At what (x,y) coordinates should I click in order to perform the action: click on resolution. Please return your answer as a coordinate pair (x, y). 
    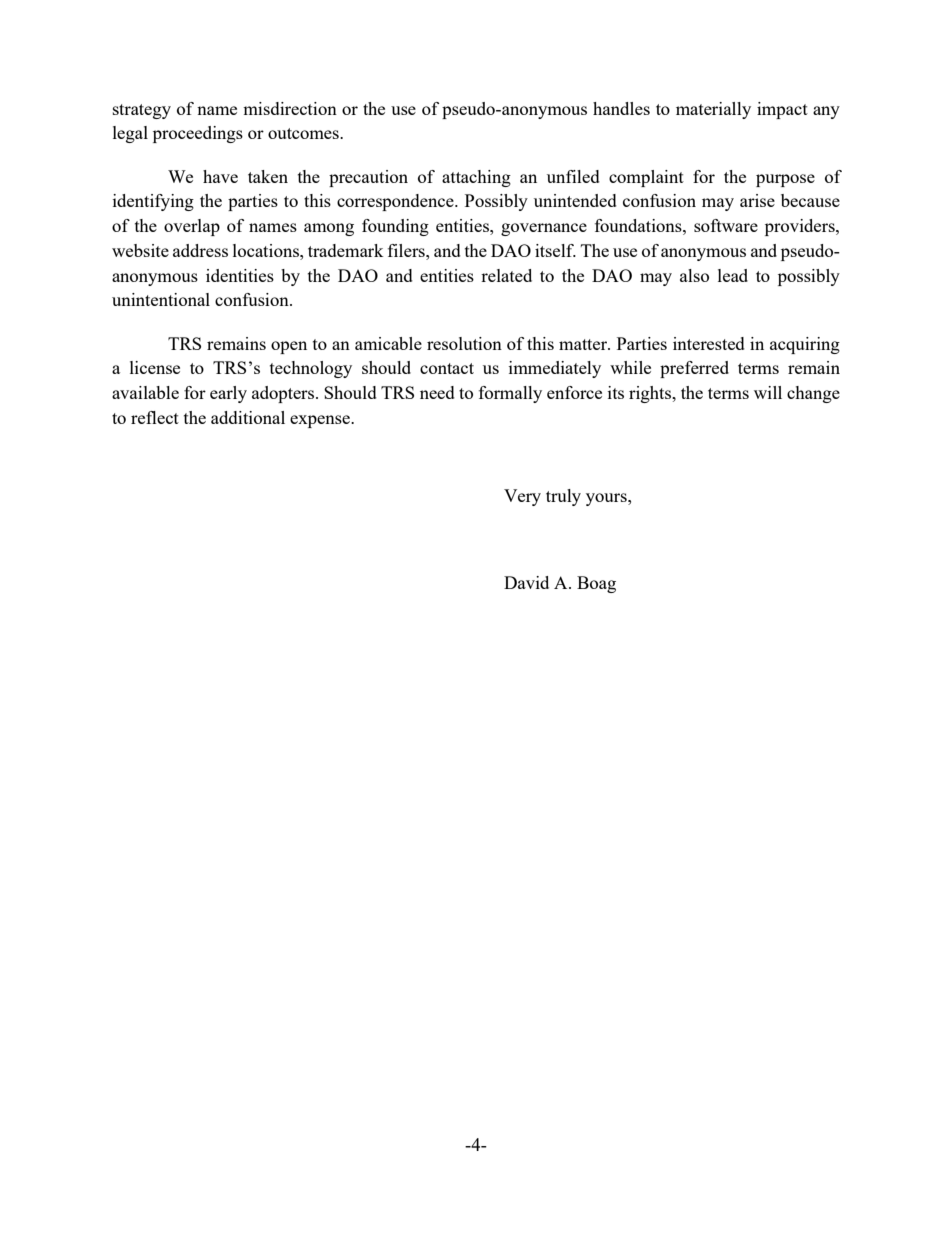
    Looking at the image, I should click on (464, 343).
